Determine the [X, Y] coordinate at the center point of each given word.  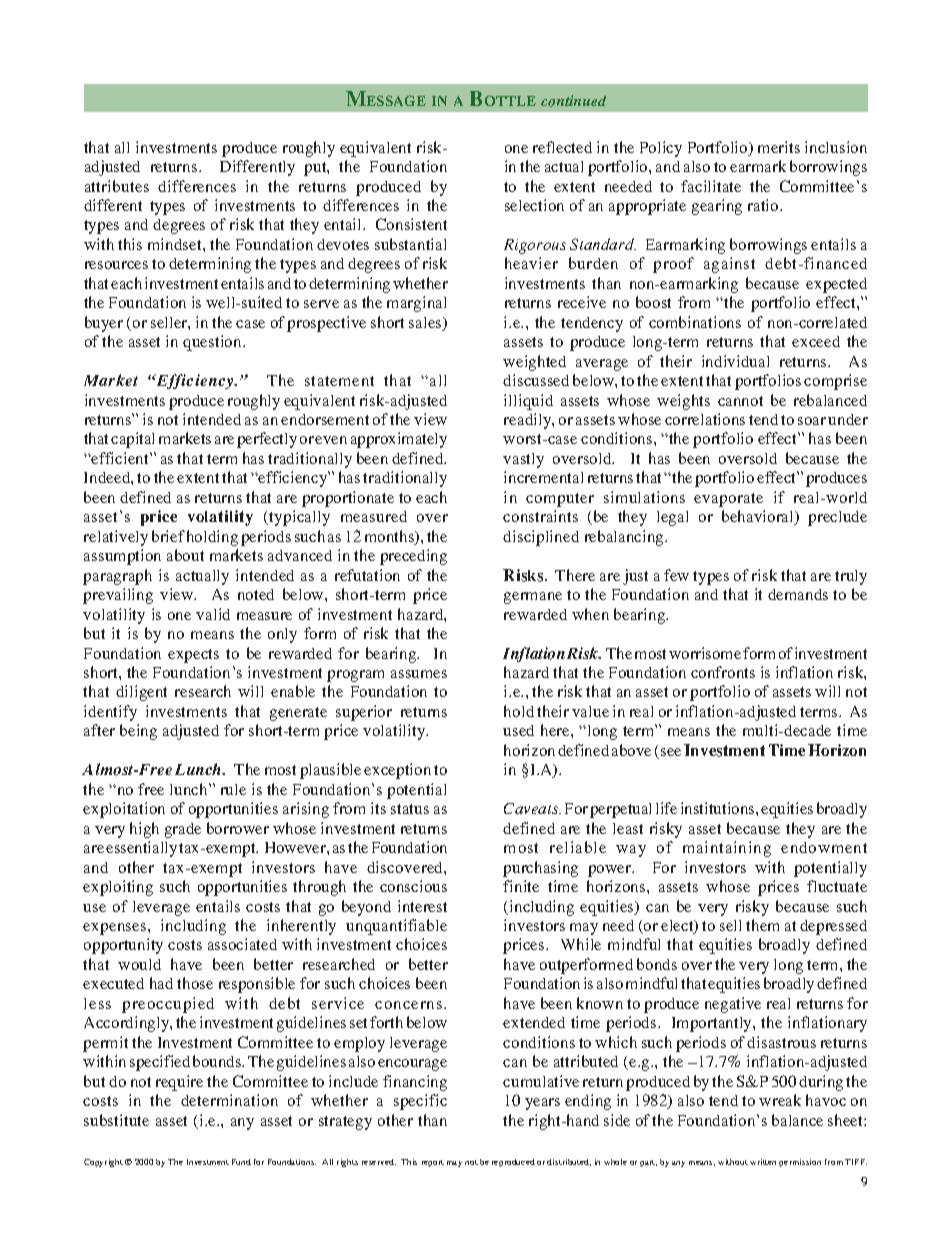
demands [798, 594]
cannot [740, 401]
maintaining [727, 849]
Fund [241, 1162]
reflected [562, 147]
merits [779, 147]
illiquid [528, 402]
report [433, 1163]
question [213, 343]
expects [193, 656]
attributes [117, 186]
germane [533, 598]
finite [521, 886]
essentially [141, 849]
